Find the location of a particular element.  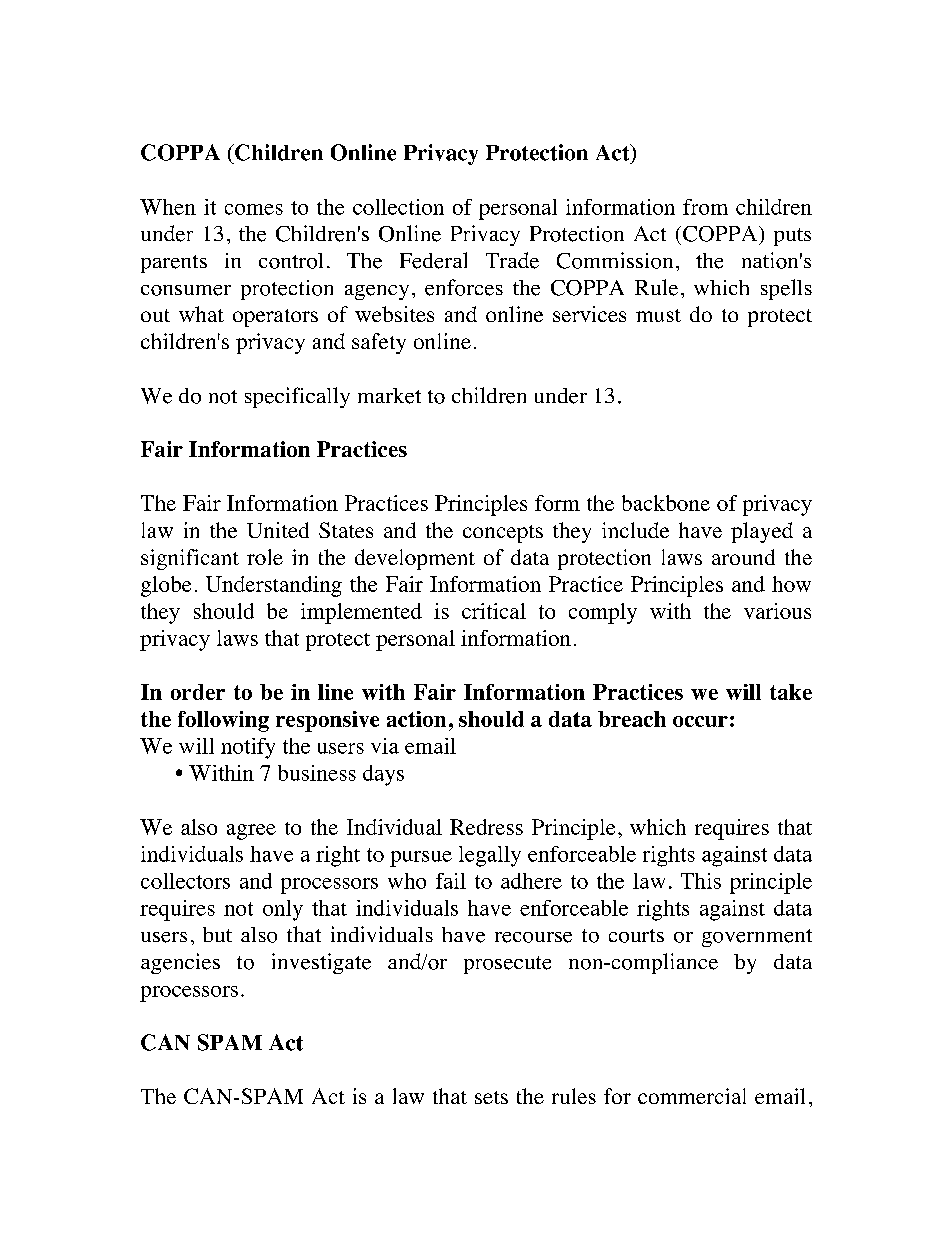

order is located at coordinates (198, 692).
